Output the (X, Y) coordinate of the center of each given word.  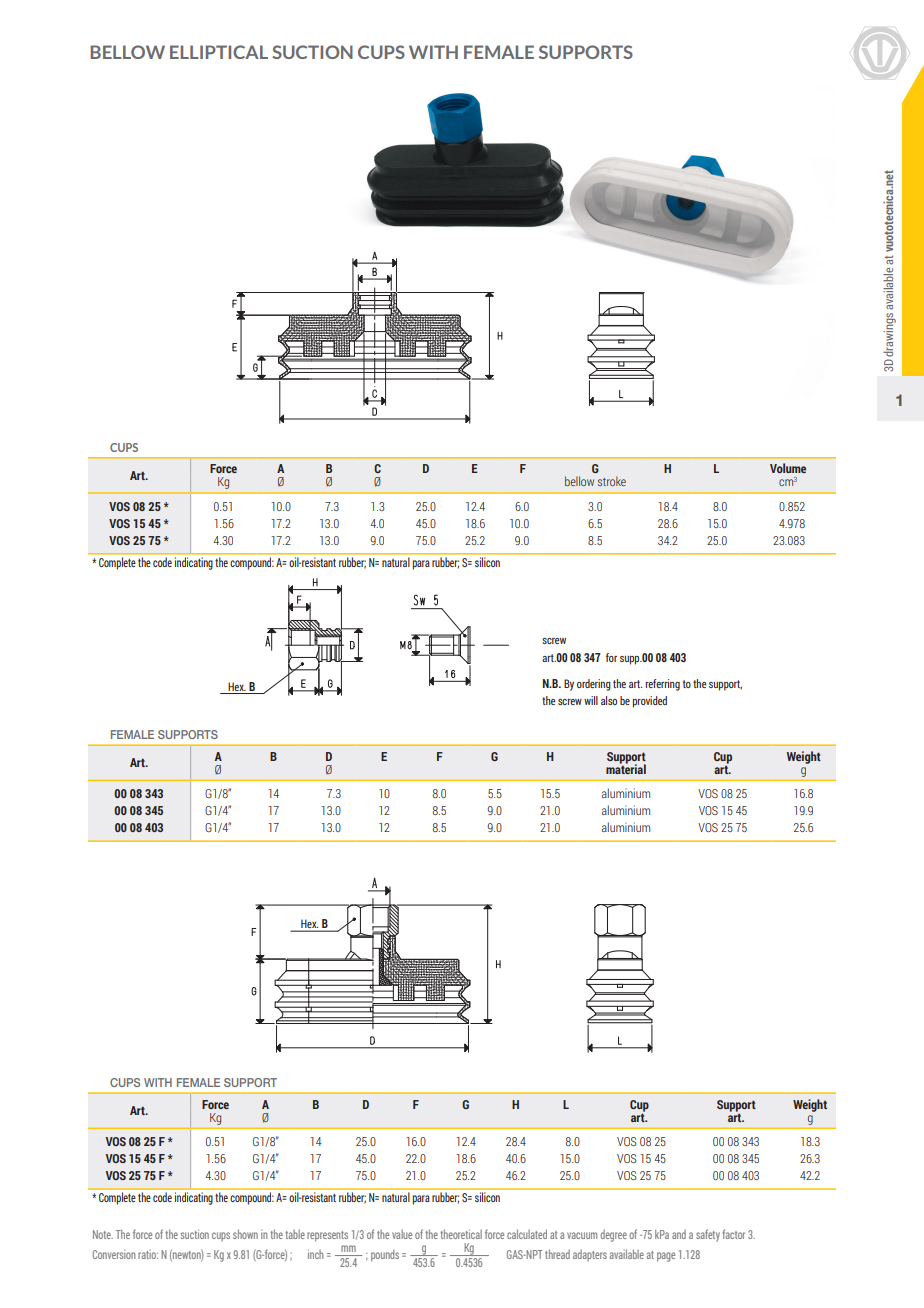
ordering (594, 685)
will (591, 700)
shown (245, 1234)
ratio (148, 1254)
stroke (612, 481)
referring (663, 685)
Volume (788, 468)
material (626, 768)
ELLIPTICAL (219, 52)
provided (650, 702)
